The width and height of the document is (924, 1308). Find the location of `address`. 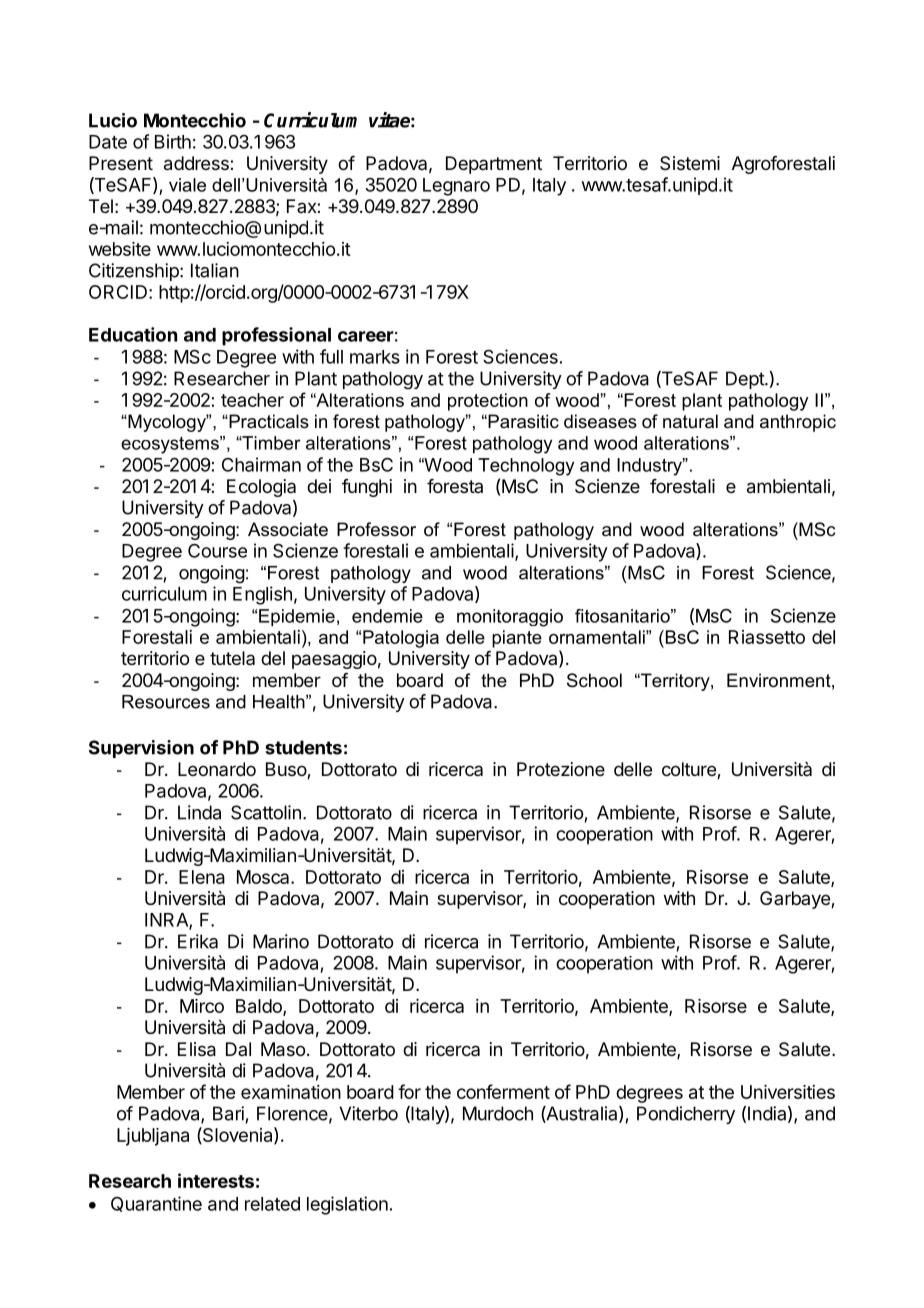

address is located at coordinates (197, 163).
